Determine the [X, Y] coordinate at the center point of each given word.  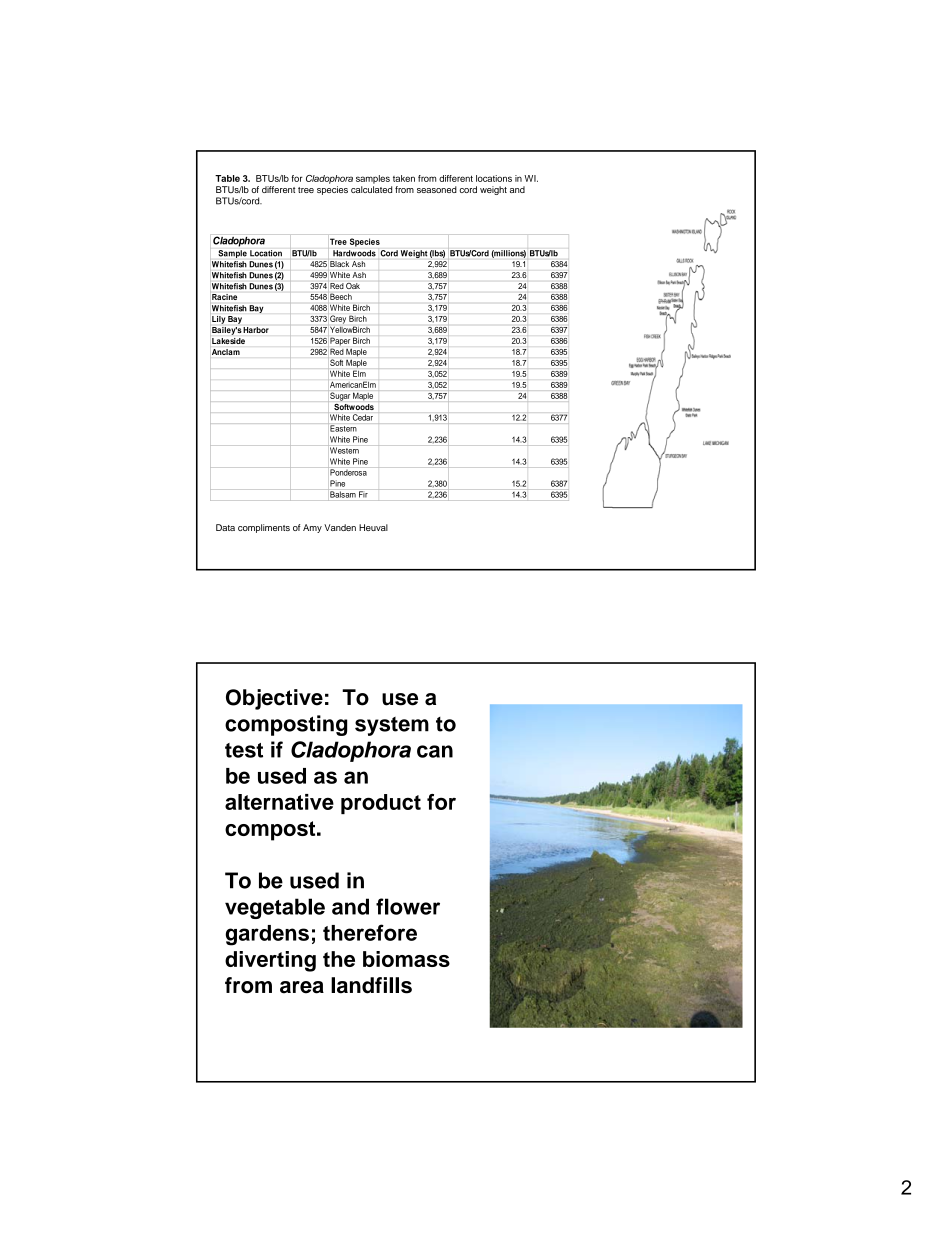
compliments [264, 528]
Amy [312, 528]
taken [404, 178]
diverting [270, 961]
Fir [363, 494]
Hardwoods [354, 253]
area [302, 987]
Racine [224, 297]
